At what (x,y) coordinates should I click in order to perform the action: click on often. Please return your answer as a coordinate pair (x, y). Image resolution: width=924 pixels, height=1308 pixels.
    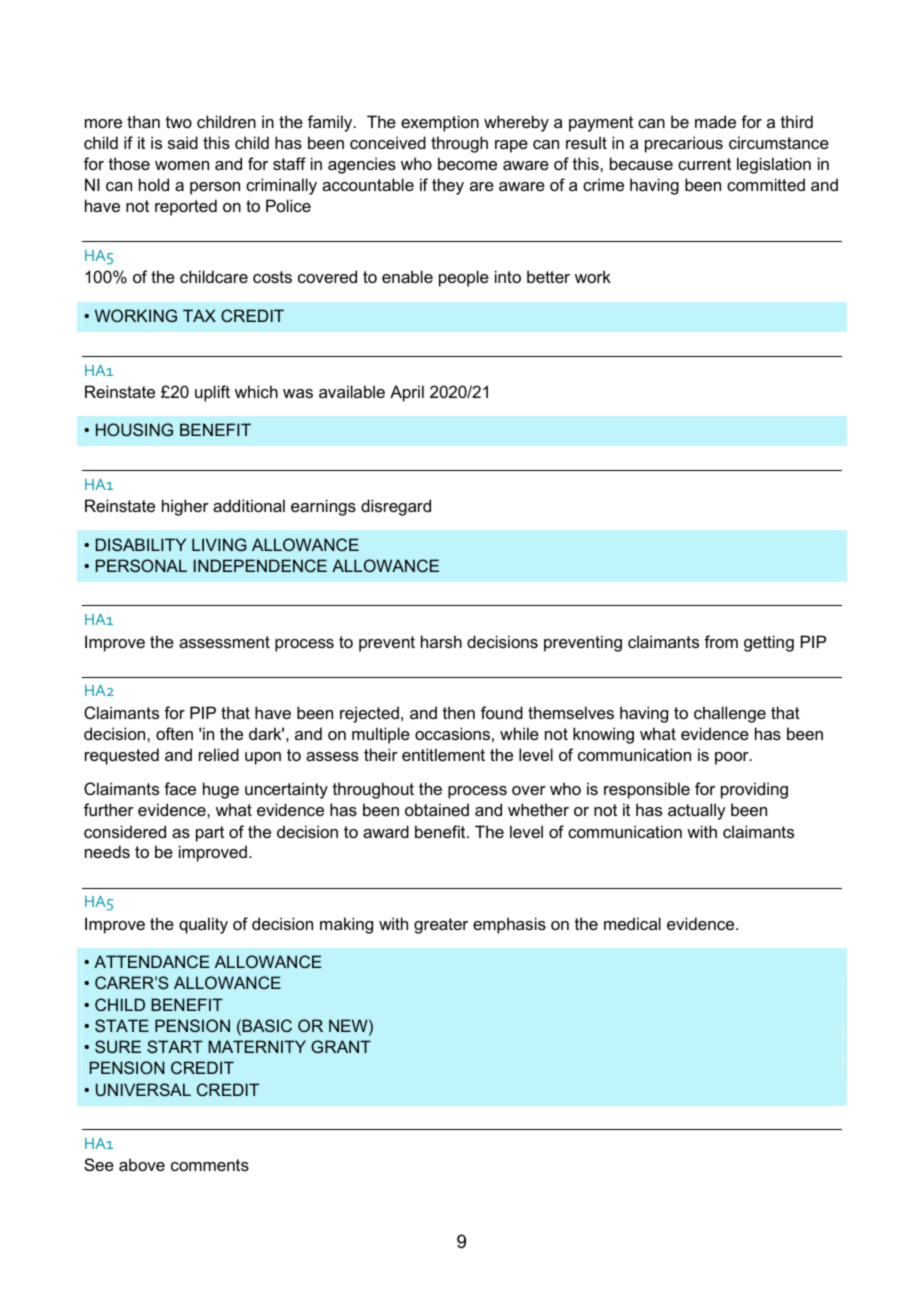
    Looking at the image, I should click on (174, 733).
